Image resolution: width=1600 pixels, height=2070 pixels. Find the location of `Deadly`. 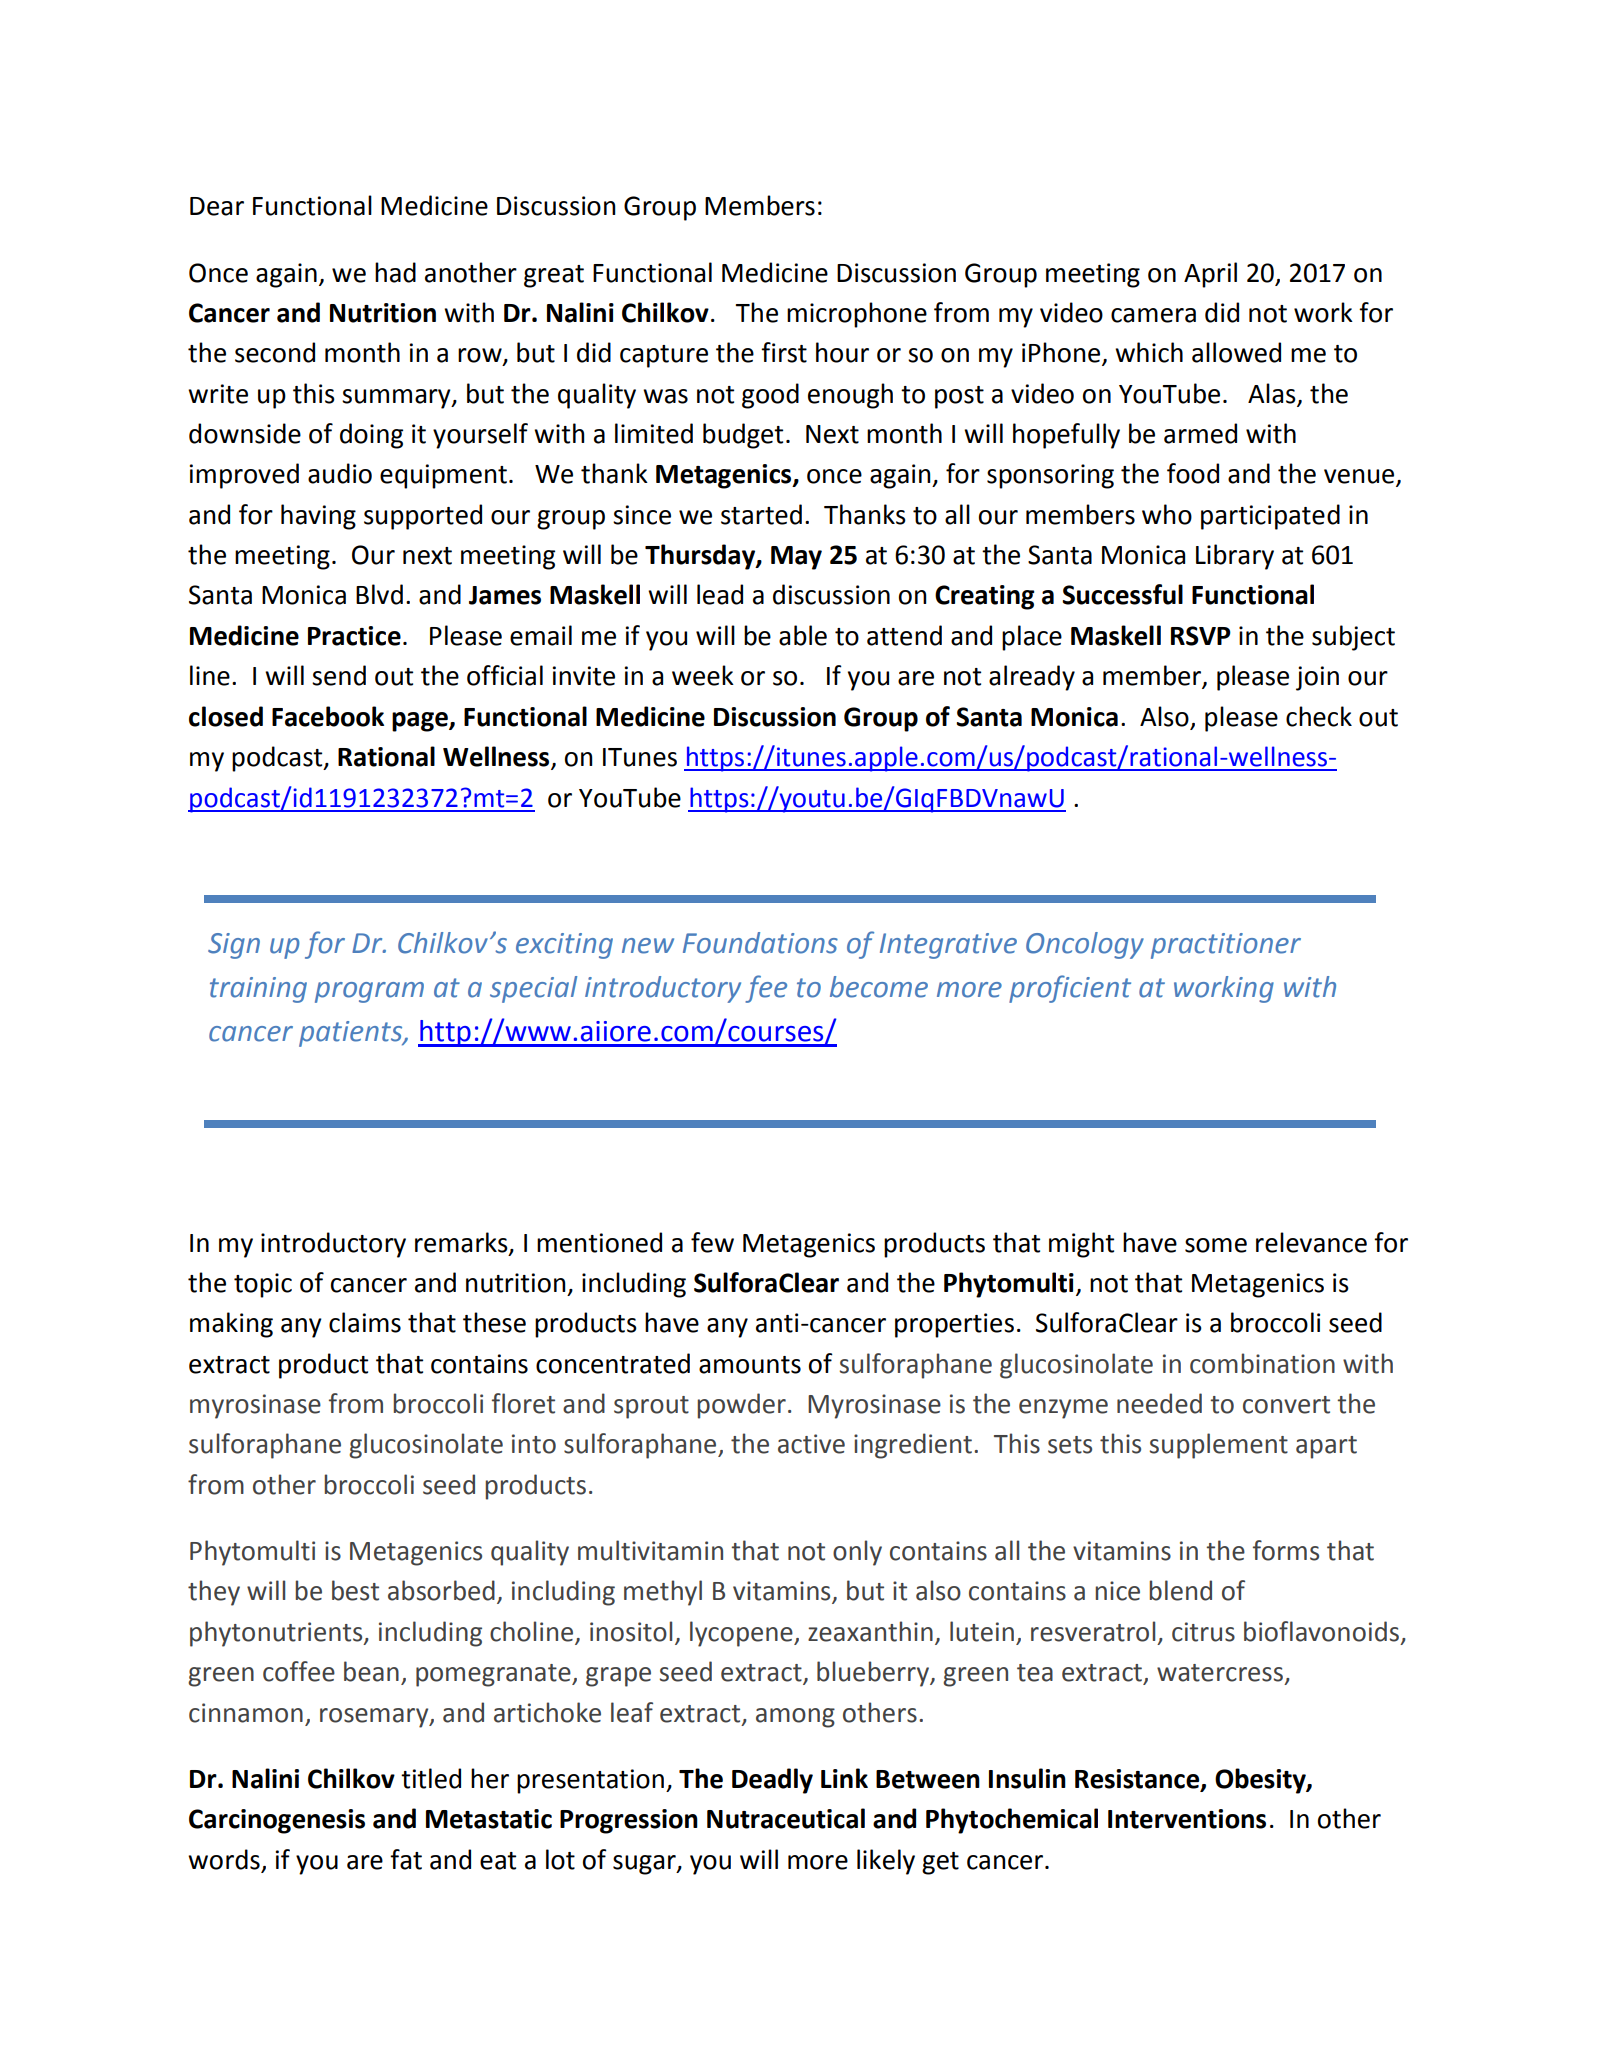

Deadly is located at coordinates (772, 1781).
